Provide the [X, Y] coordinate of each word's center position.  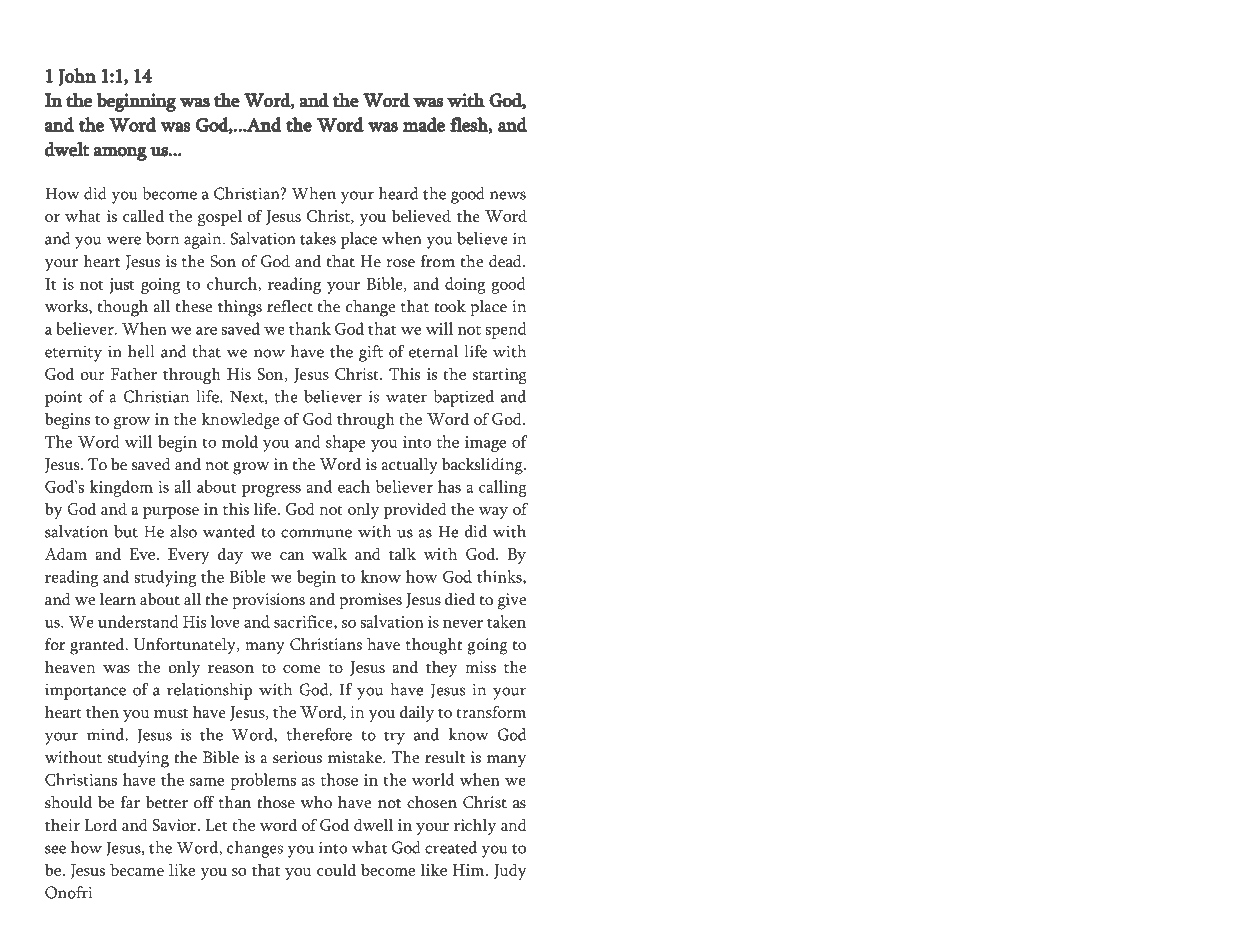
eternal [433, 351]
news [508, 195]
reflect [290, 306]
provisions [268, 601]
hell [141, 351]
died [460, 599]
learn [118, 599]
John [77, 77]
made [424, 124]
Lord [100, 824]
